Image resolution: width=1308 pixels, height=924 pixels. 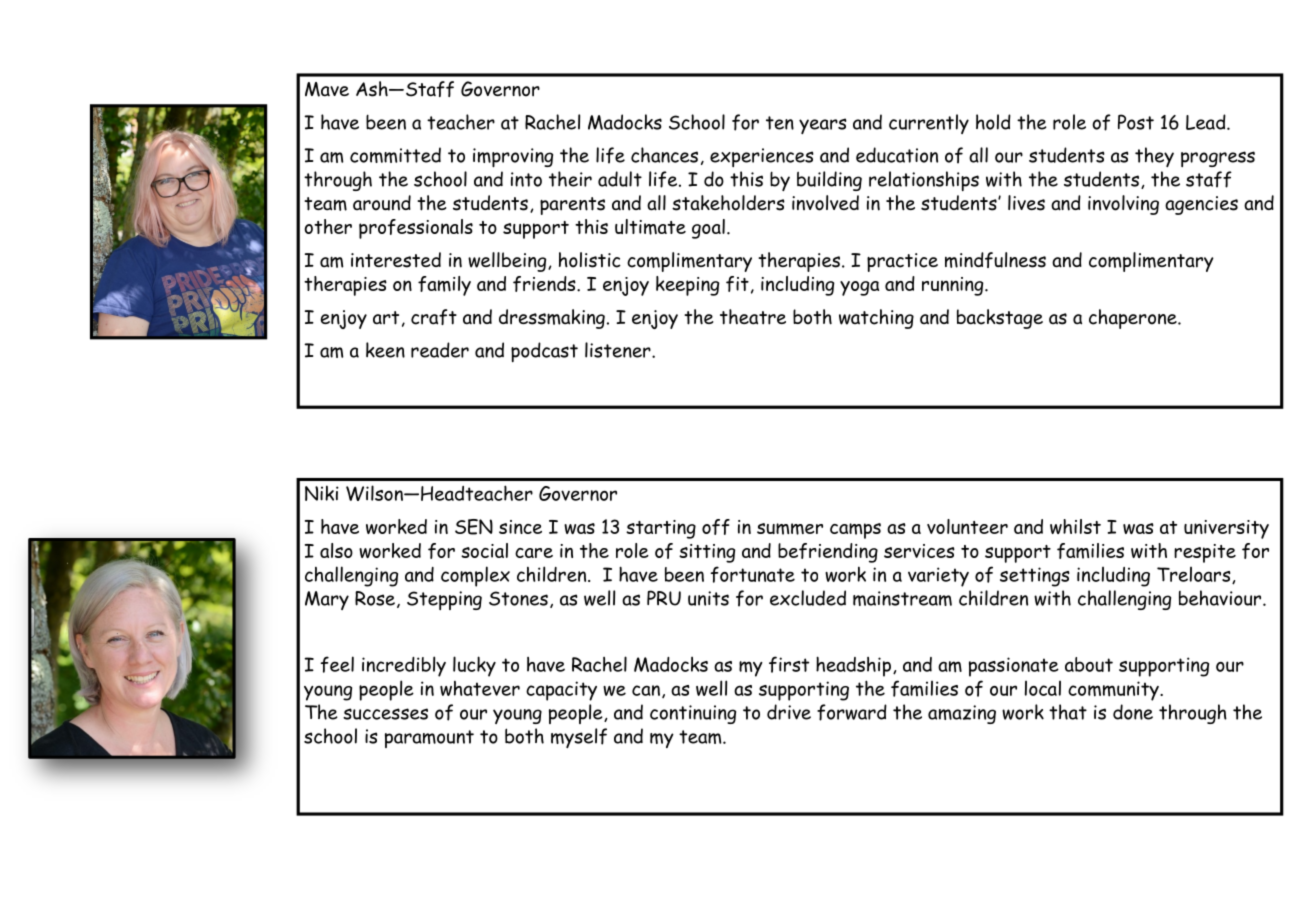 I want to click on Post, so click(x=1136, y=122).
